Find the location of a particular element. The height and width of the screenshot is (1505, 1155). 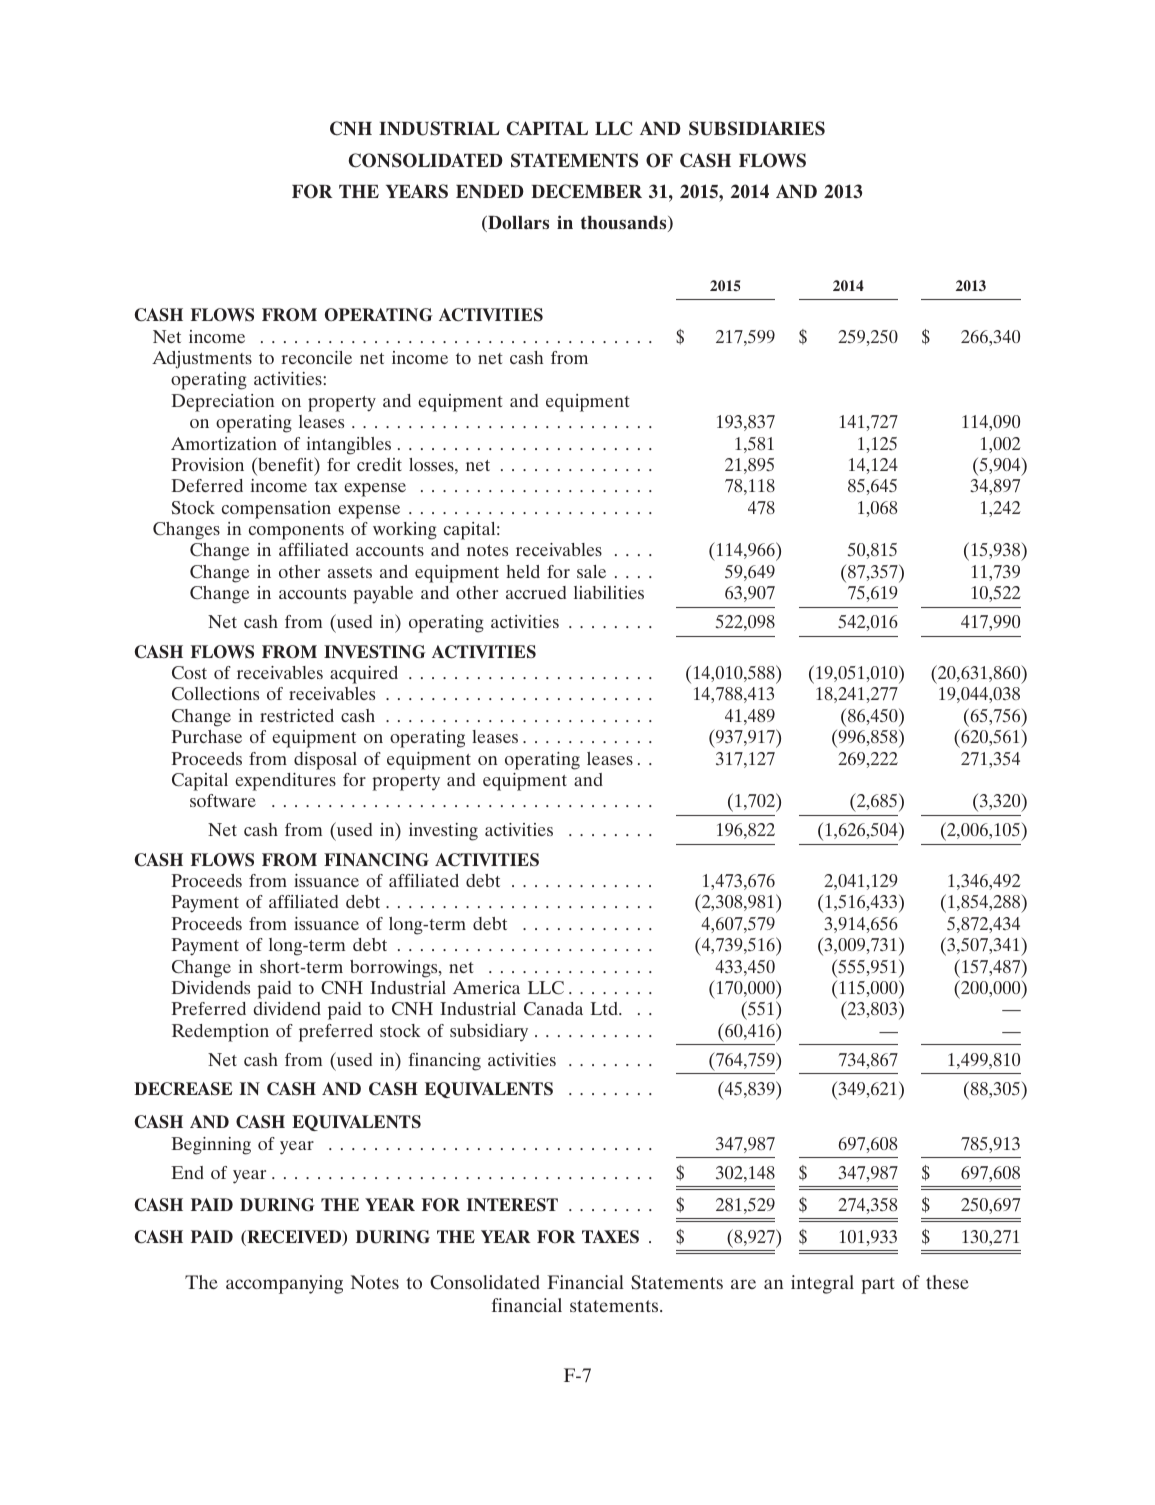

accrued is located at coordinates (536, 592).
